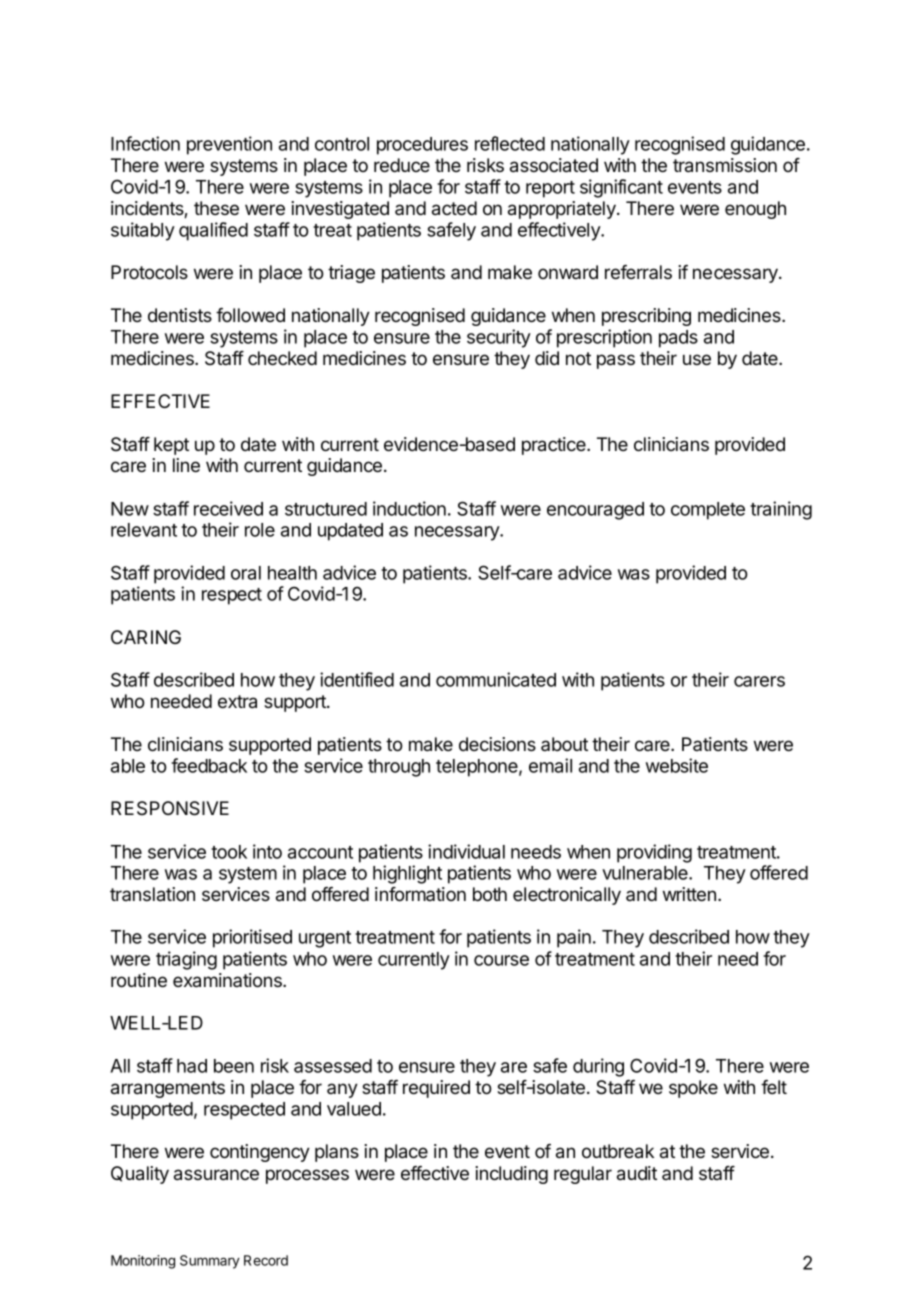 The image size is (924, 1308). I want to click on including, so click(511, 1175).
